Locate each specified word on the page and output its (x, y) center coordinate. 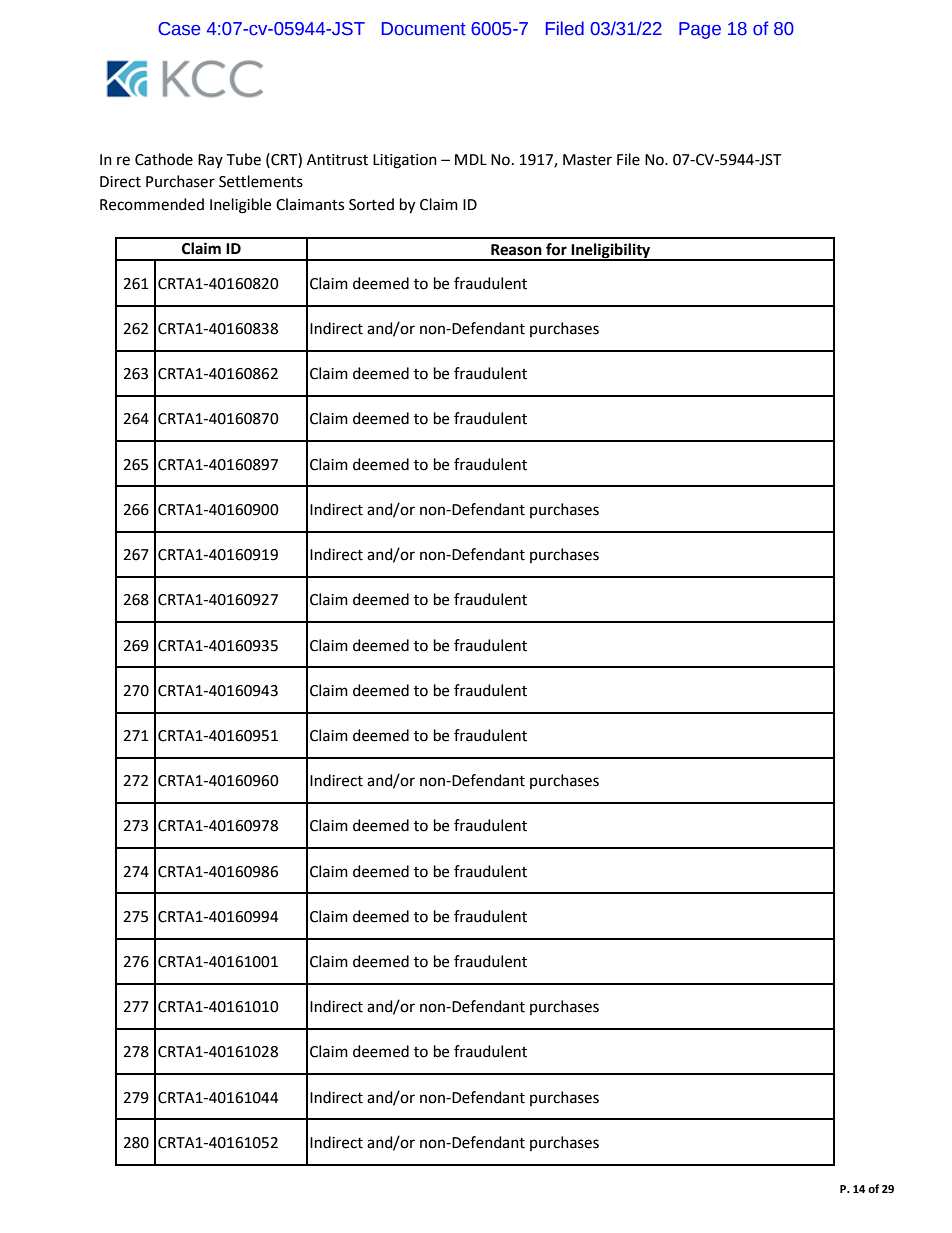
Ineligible (240, 206)
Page (700, 30)
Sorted (371, 204)
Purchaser (180, 181)
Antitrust (337, 160)
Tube (243, 159)
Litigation (405, 161)
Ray (210, 161)
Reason (516, 250)
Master (587, 160)
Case (179, 29)
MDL (471, 159)
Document (424, 29)
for (556, 249)
